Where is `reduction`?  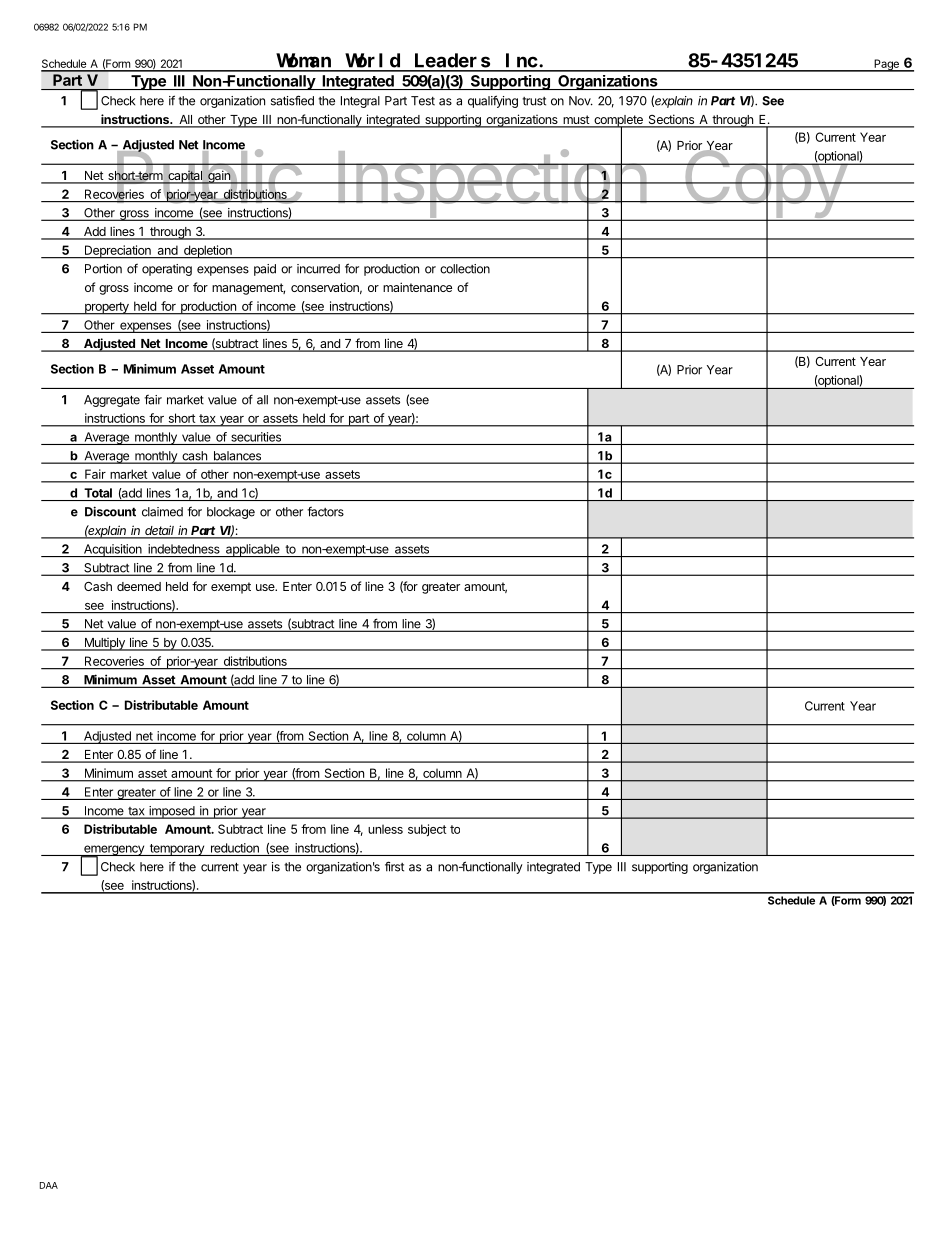 reduction is located at coordinates (235, 848).
